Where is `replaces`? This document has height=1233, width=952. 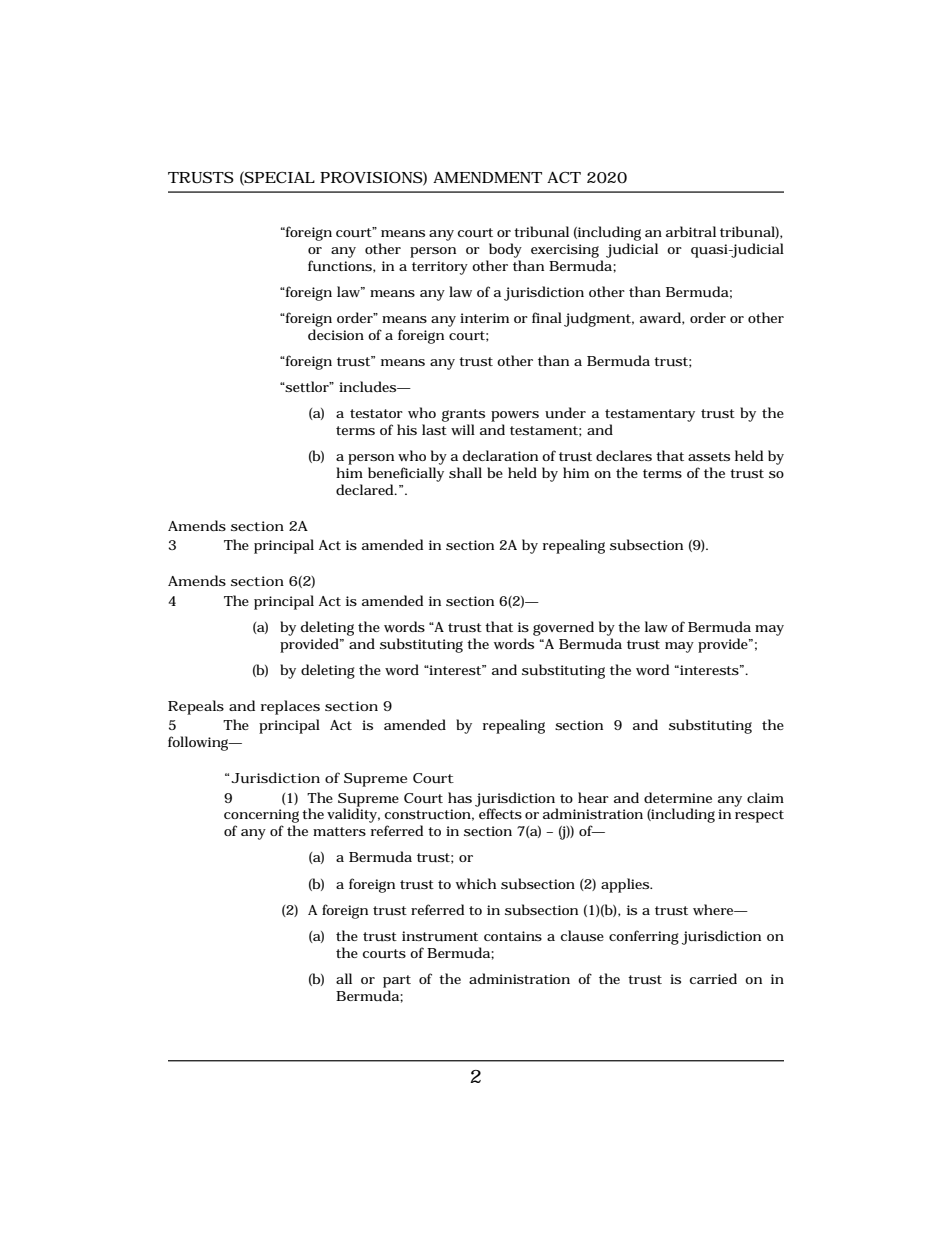
replaces is located at coordinates (290, 707).
